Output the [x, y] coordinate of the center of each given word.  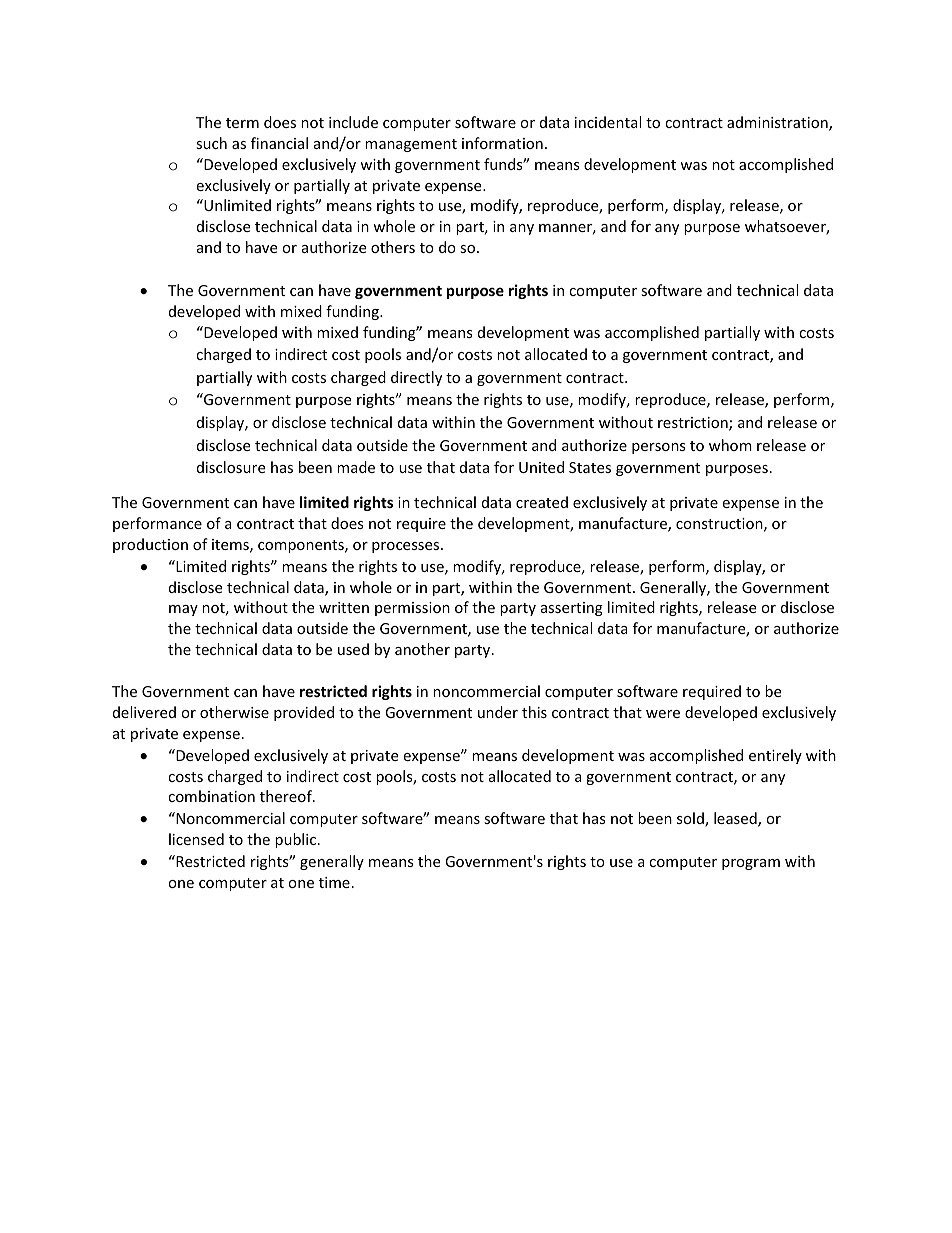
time [334, 882]
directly [416, 378]
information [502, 143]
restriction [694, 424]
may [183, 610]
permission [412, 609]
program [751, 864]
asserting [572, 609]
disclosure [231, 467]
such [211, 143]
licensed [196, 839]
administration [778, 123]
